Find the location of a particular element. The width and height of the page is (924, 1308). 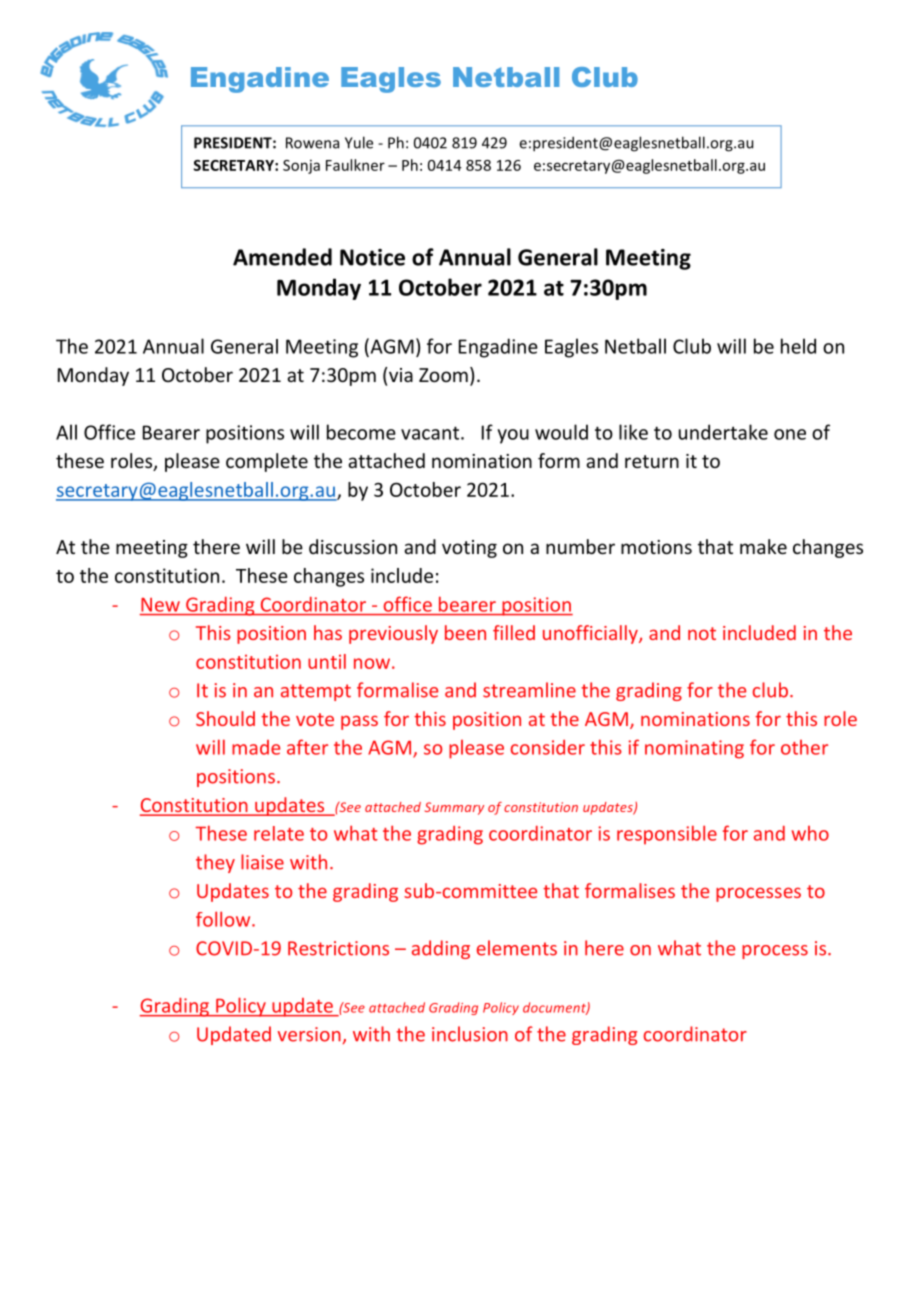

Faulkner is located at coordinates (355, 165).
